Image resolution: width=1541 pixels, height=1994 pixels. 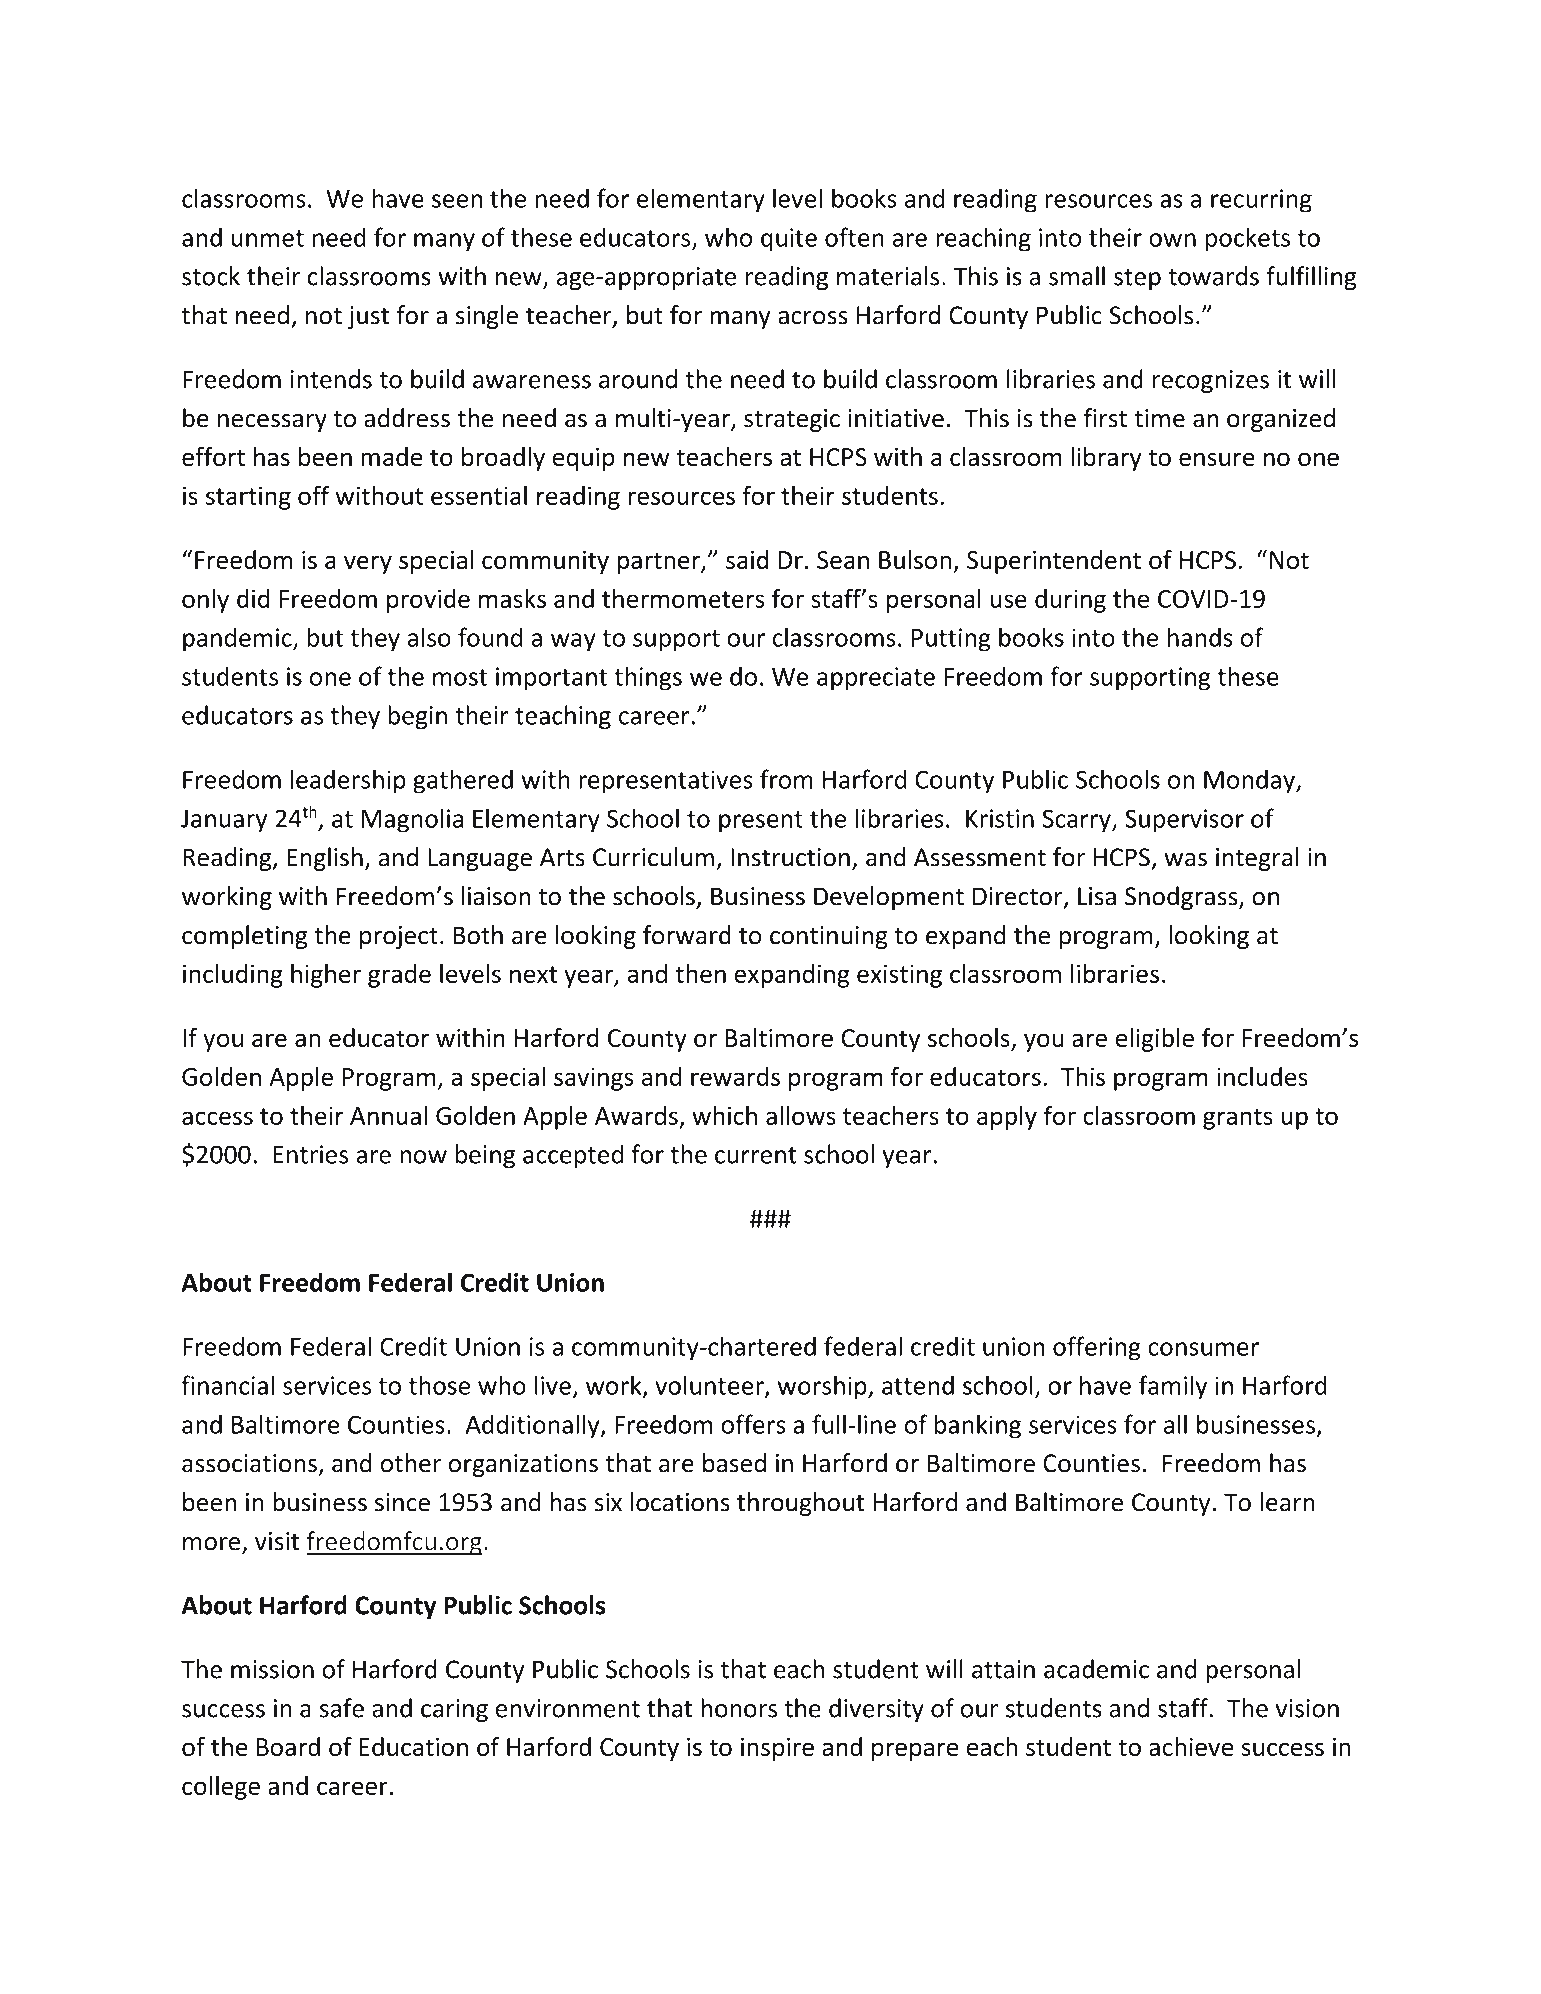 What do you see at coordinates (1155, 1040) in the screenshot?
I see `eligible` at bounding box center [1155, 1040].
